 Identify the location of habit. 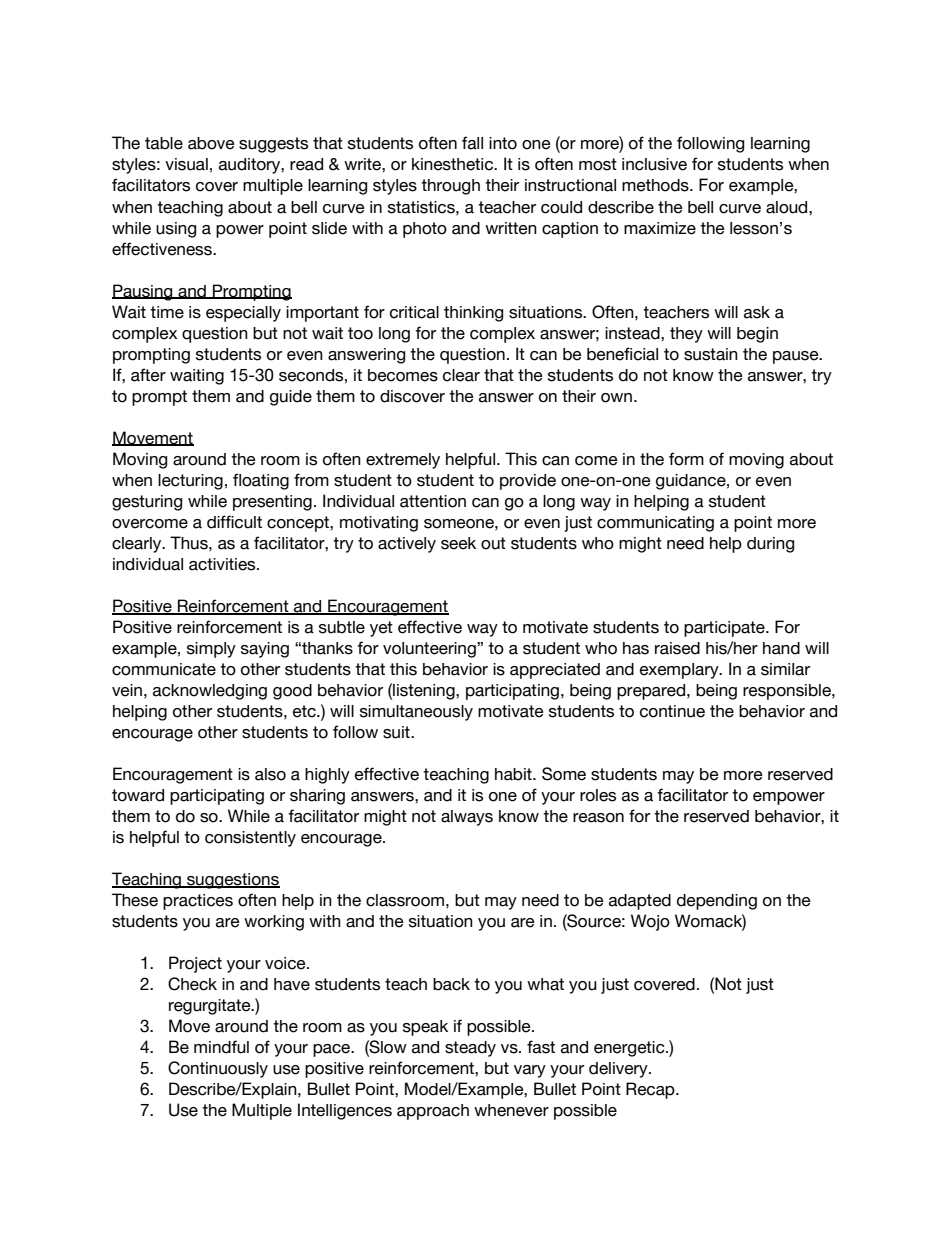
(514, 774).
